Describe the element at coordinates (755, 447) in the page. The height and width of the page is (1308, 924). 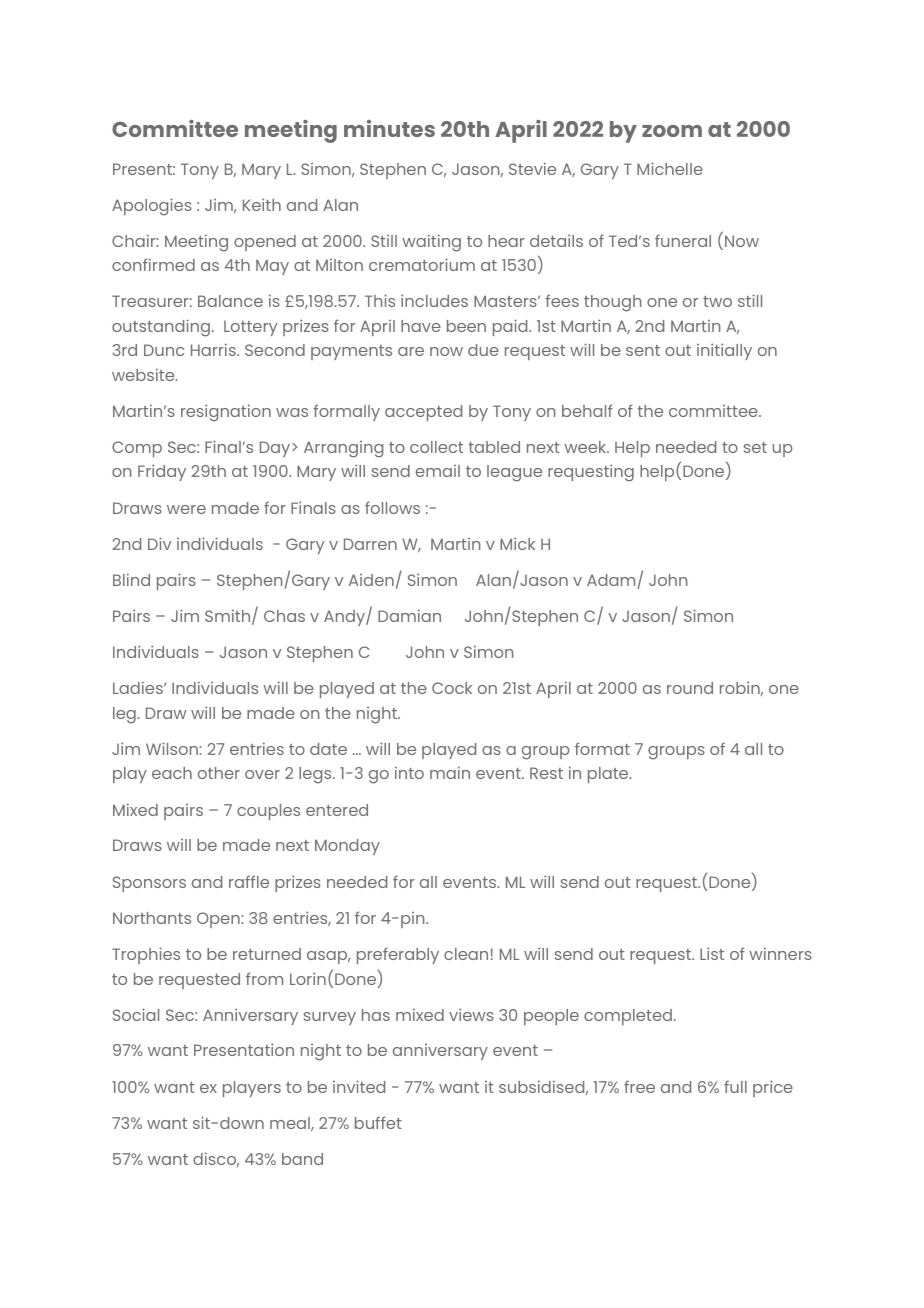
I see `set` at that location.
